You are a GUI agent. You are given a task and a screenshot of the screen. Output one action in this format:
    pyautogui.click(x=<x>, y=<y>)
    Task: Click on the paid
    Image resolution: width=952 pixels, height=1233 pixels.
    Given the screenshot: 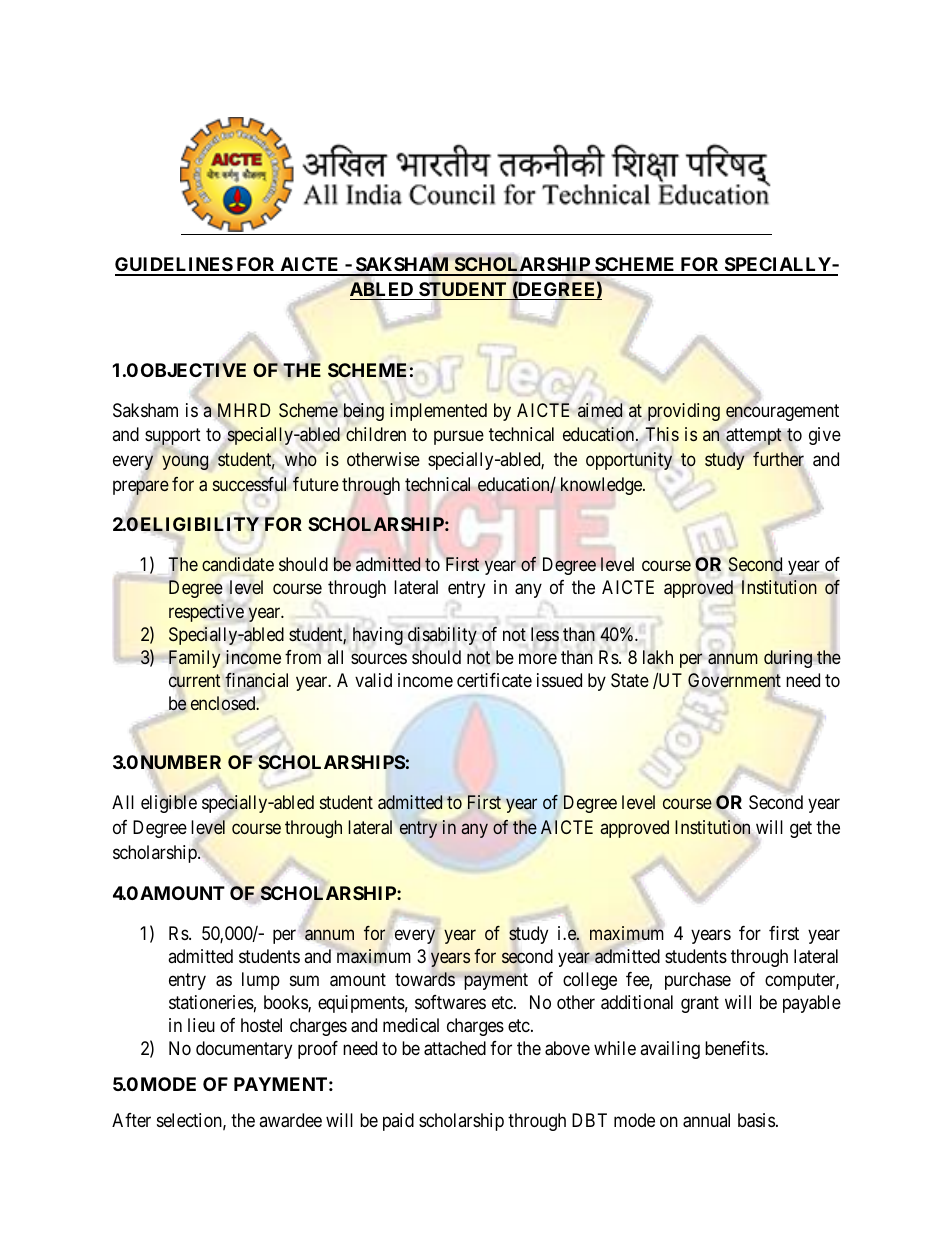 What is the action you would take?
    pyautogui.click(x=398, y=1122)
